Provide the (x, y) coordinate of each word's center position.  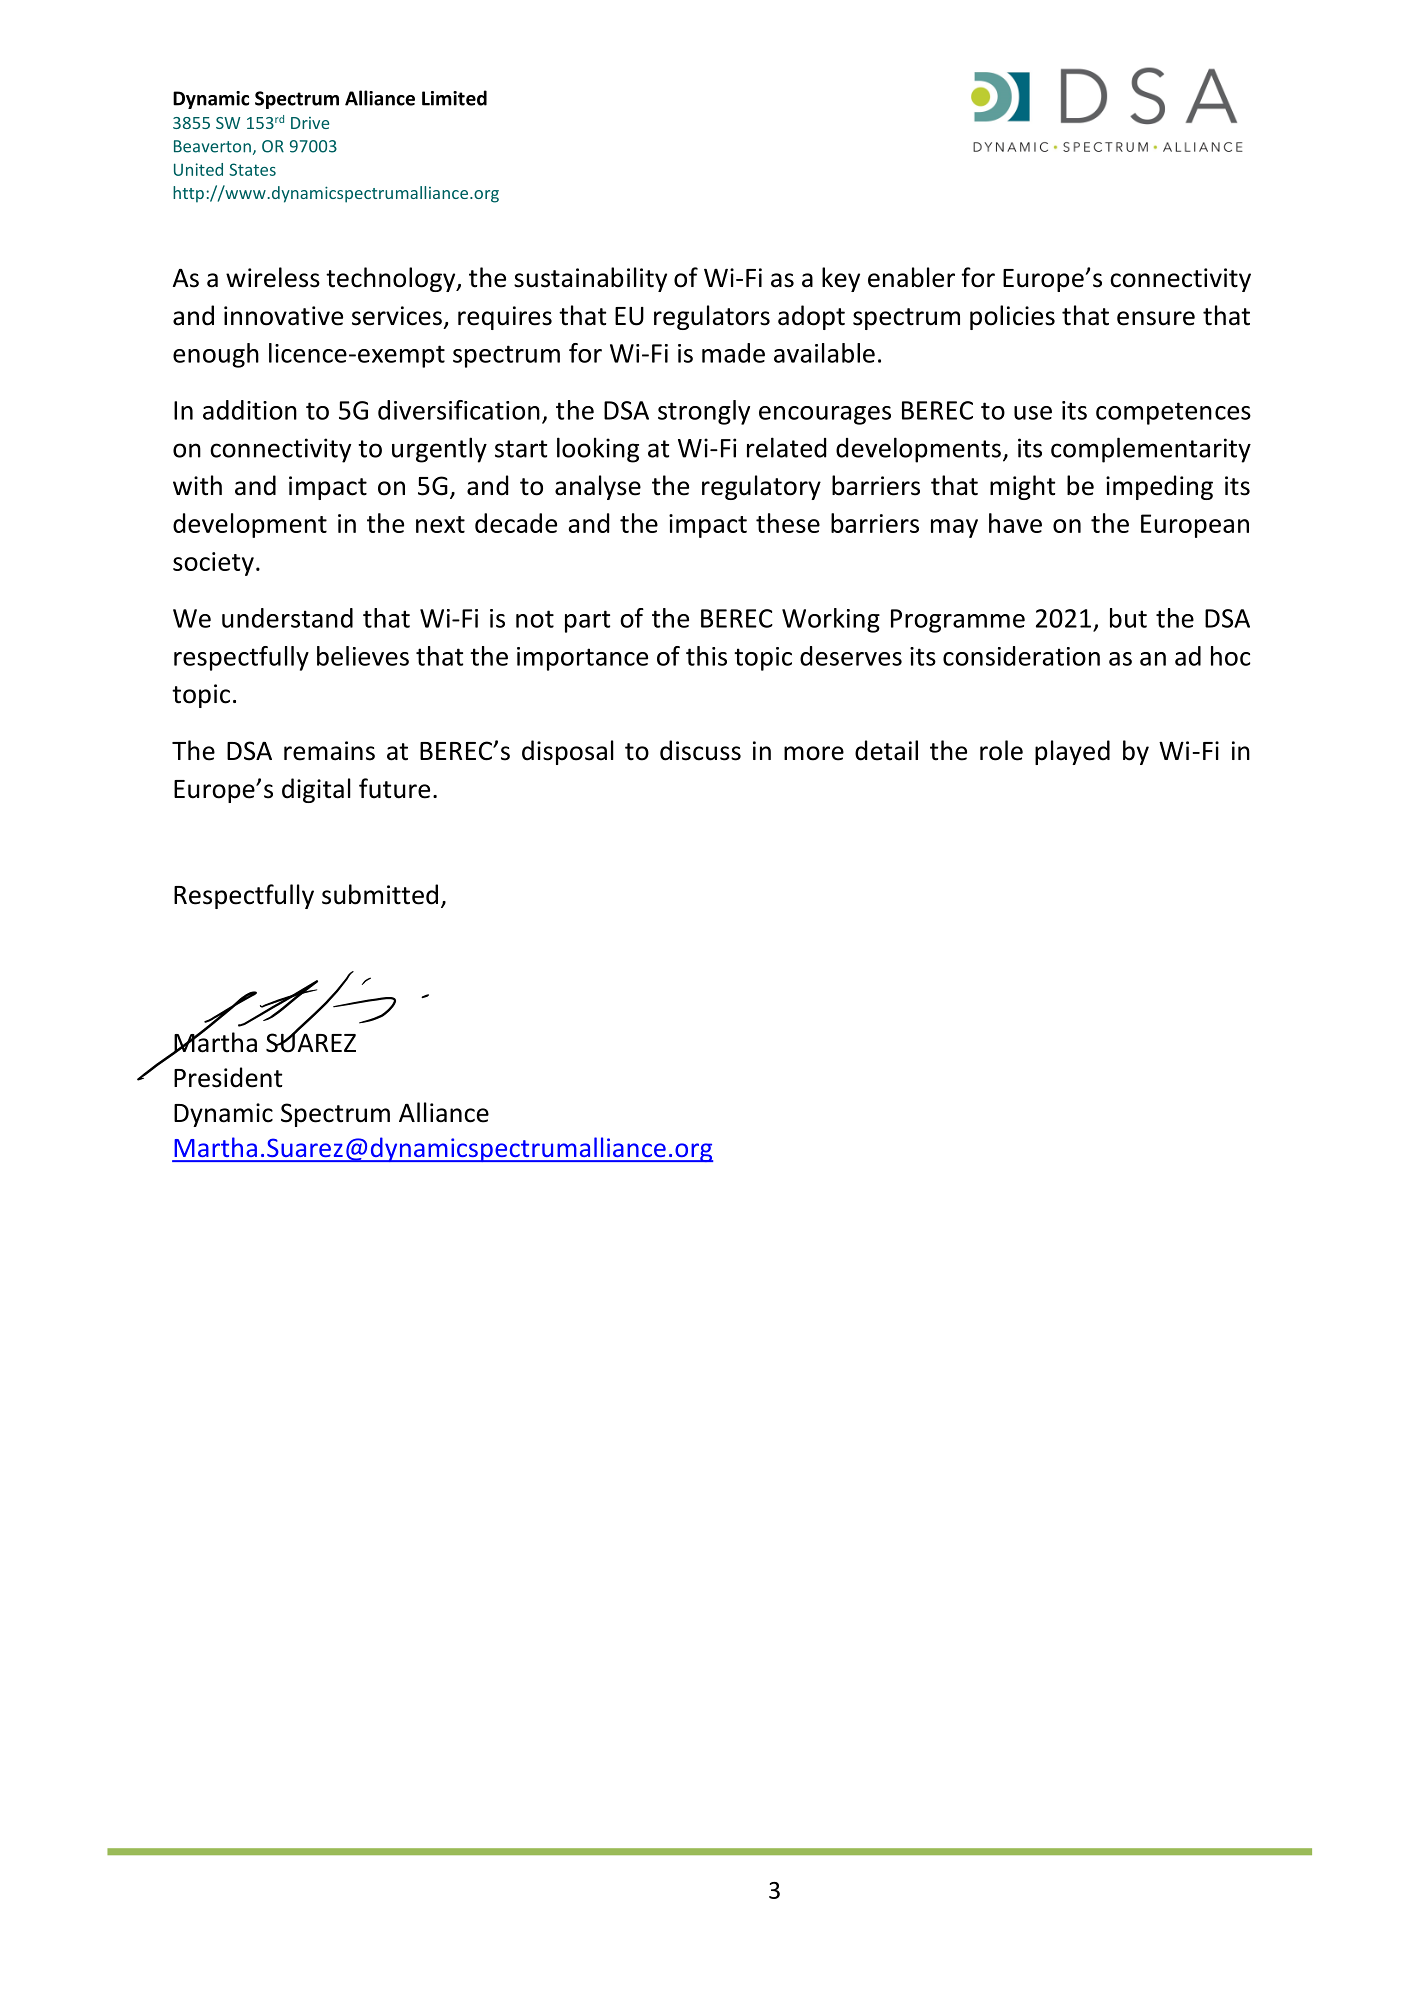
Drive (310, 123)
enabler (911, 277)
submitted (380, 894)
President (228, 1077)
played (1072, 752)
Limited (454, 98)
